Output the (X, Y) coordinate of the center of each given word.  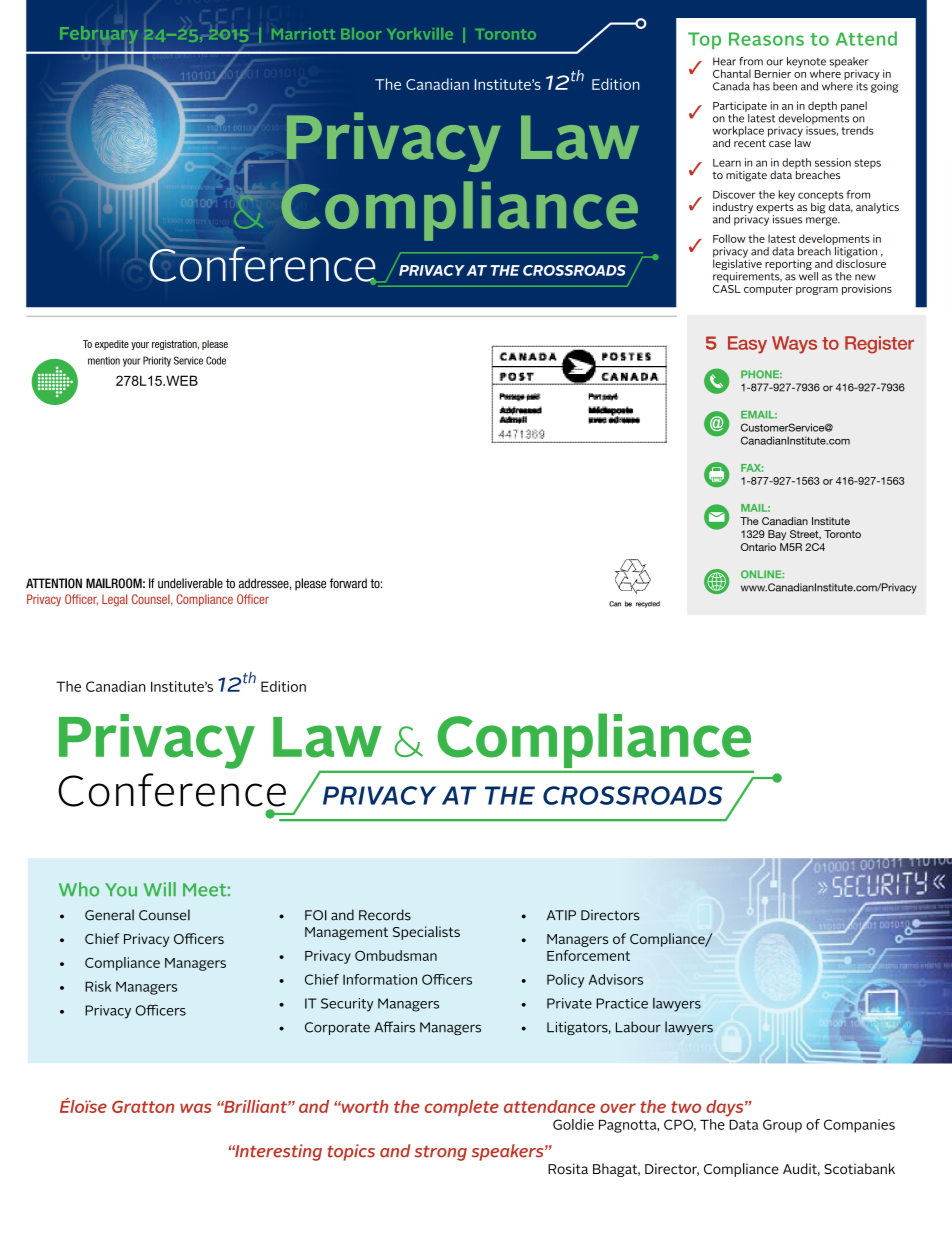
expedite (112, 345)
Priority (157, 361)
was (196, 1108)
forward (348, 583)
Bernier (773, 73)
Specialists (426, 933)
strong (441, 1153)
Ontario (758, 547)
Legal (114, 600)
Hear (724, 61)
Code (216, 360)
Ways (794, 345)
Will (160, 889)
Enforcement (588, 955)
